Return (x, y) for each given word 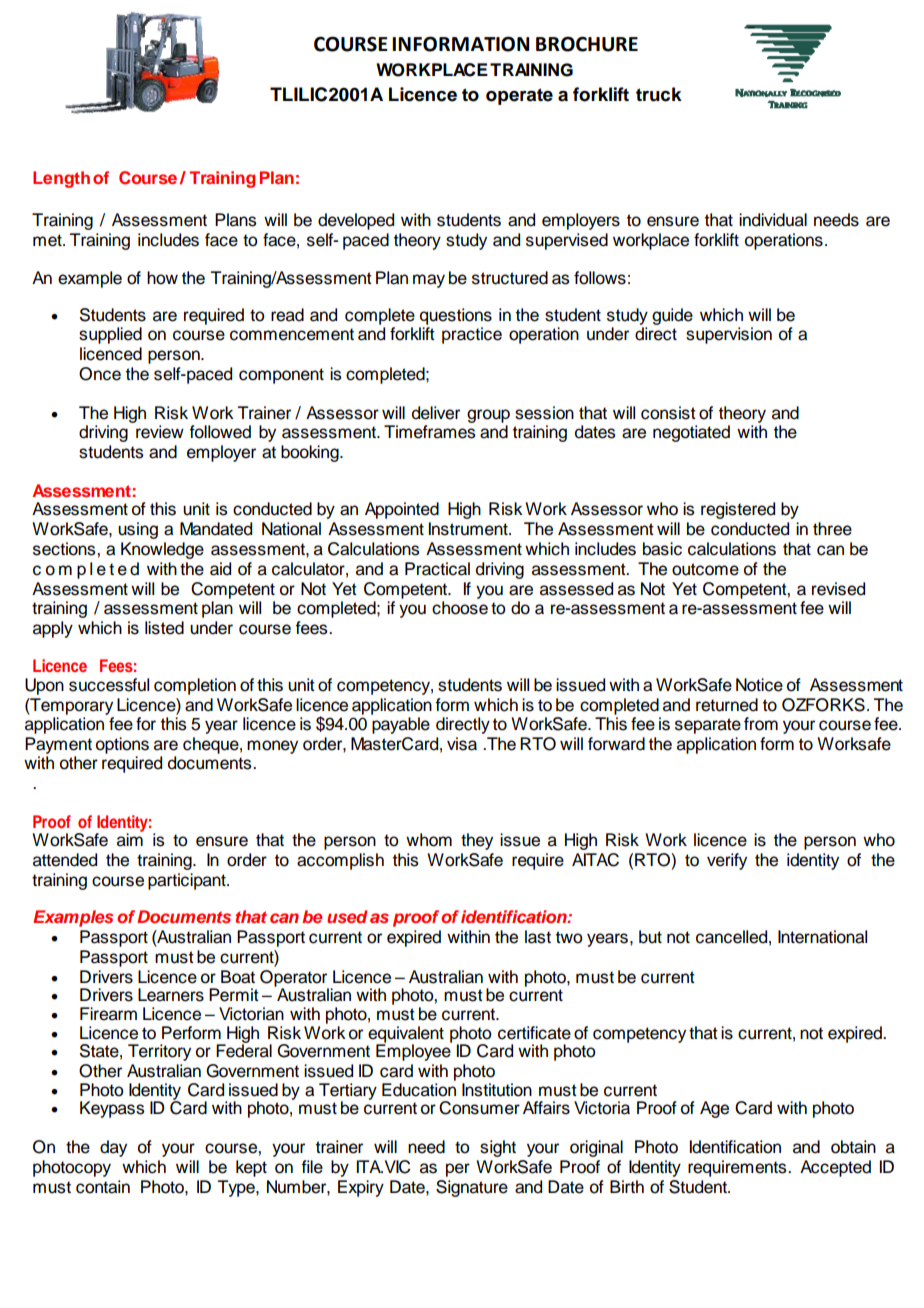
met (48, 240)
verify (727, 861)
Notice (759, 685)
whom (429, 840)
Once (100, 374)
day (113, 1148)
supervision (729, 335)
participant (188, 881)
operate (519, 96)
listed (164, 628)
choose (460, 608)
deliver (436, 413)
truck (659, 94)
